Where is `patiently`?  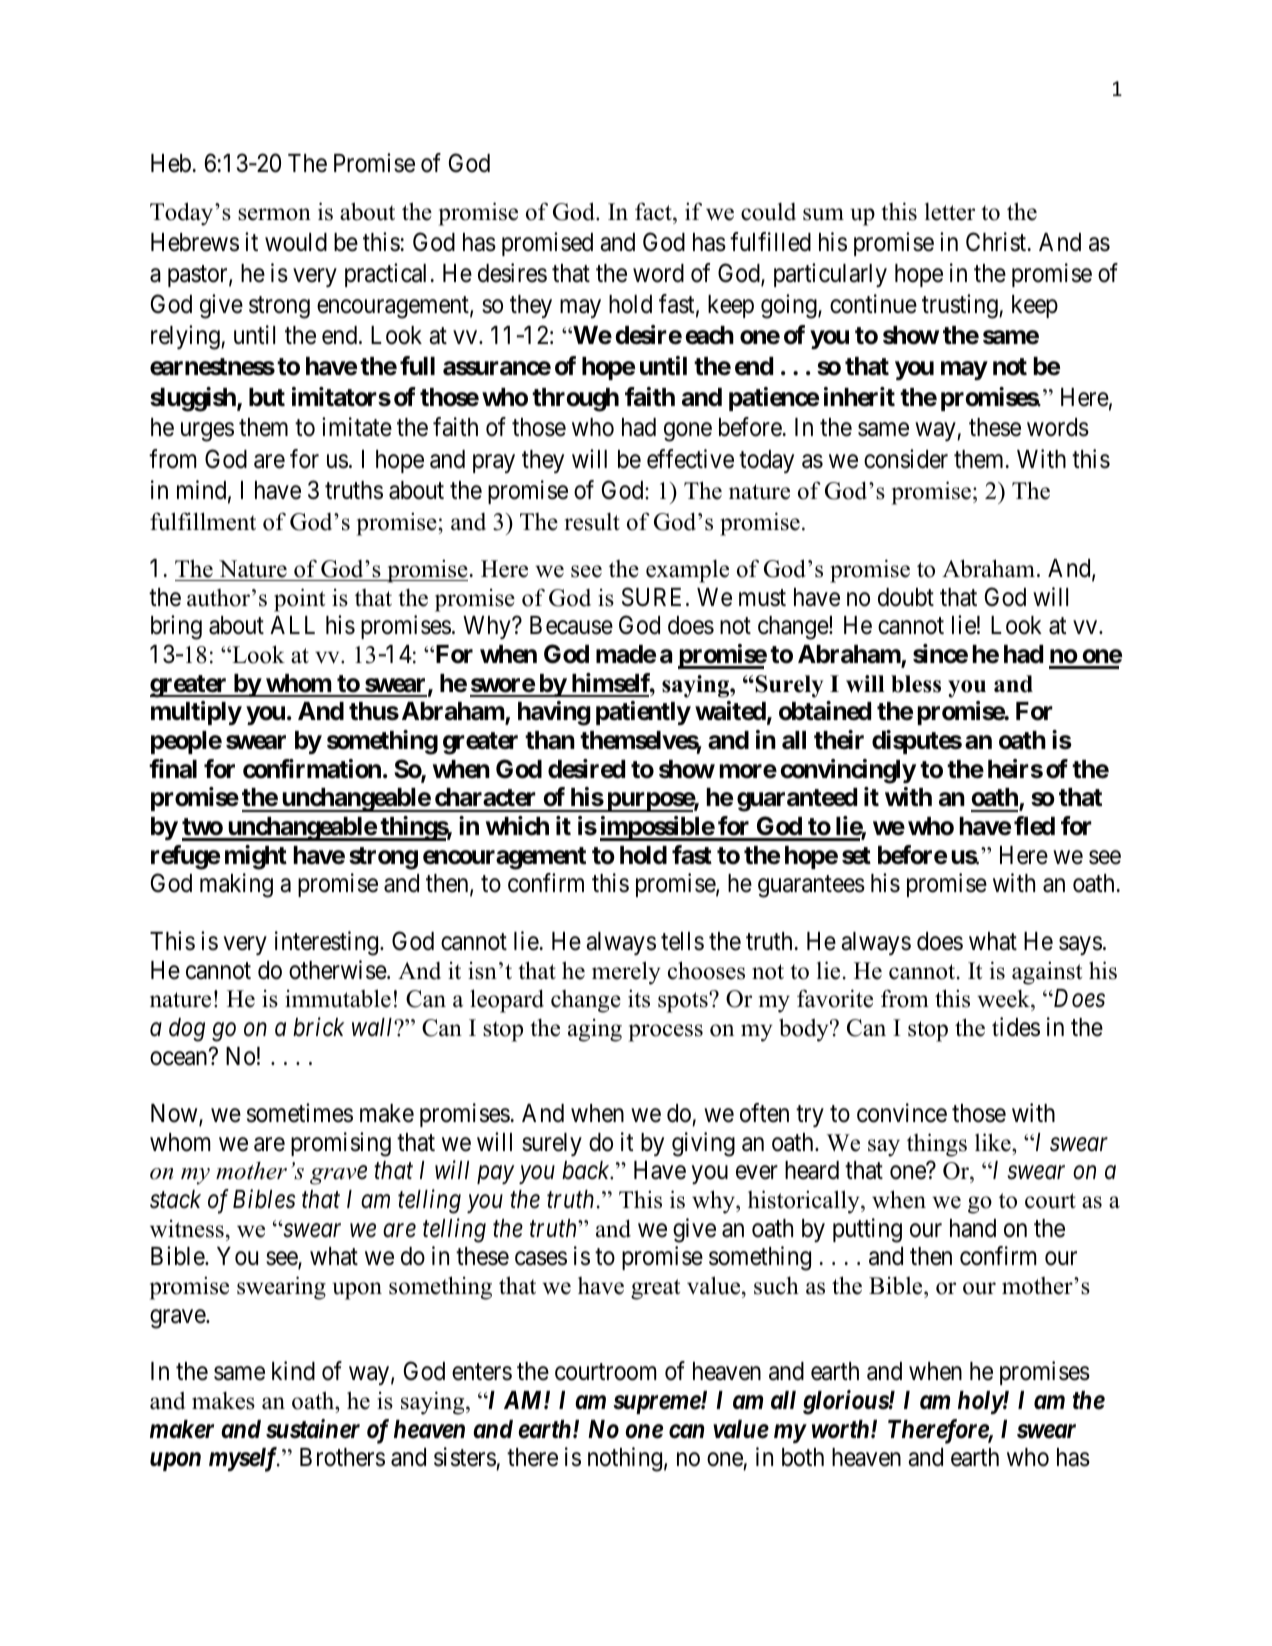
patiently is located at coordinates (643, 713).
